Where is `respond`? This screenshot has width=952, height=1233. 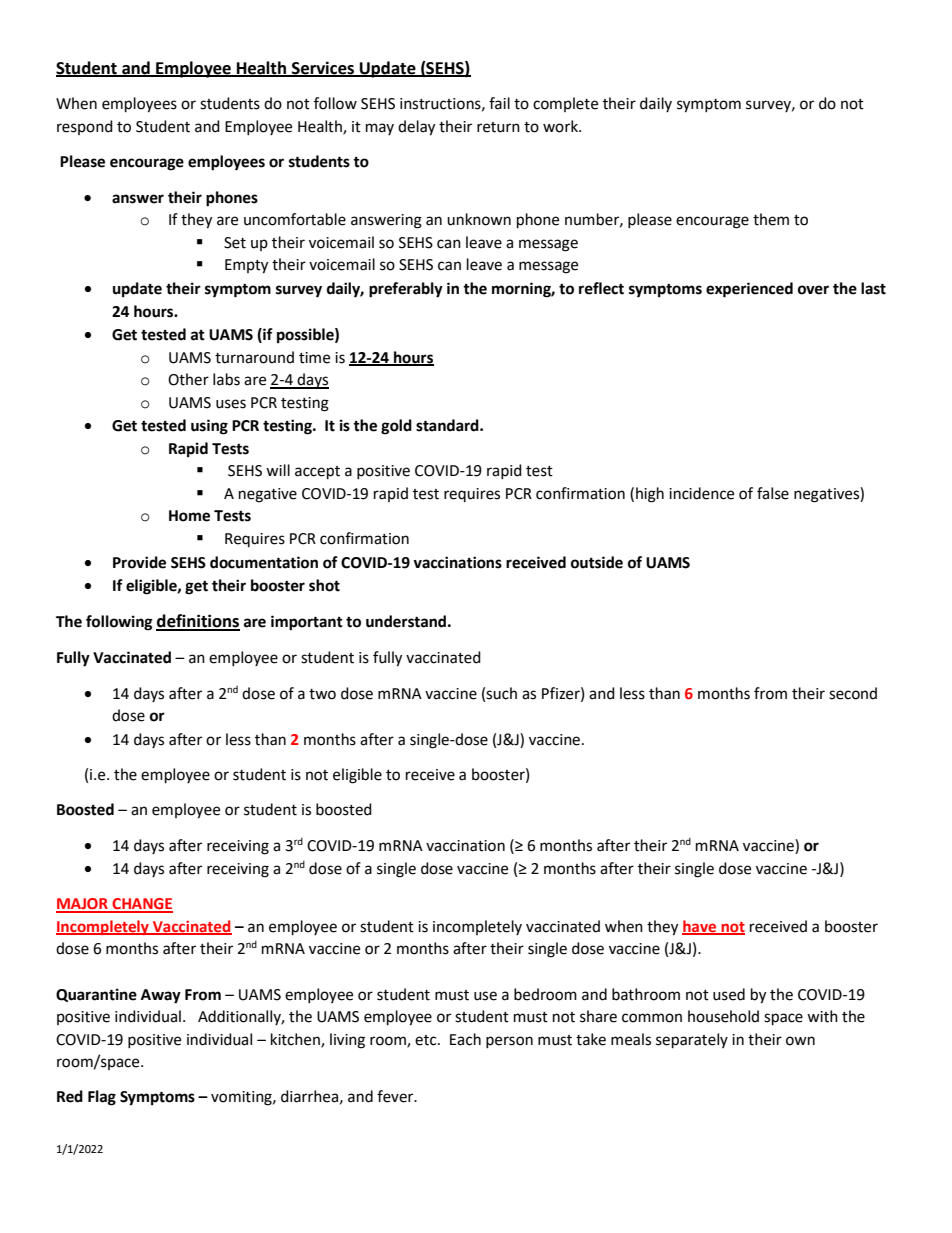
respond is located at coordinates (85, 127).
